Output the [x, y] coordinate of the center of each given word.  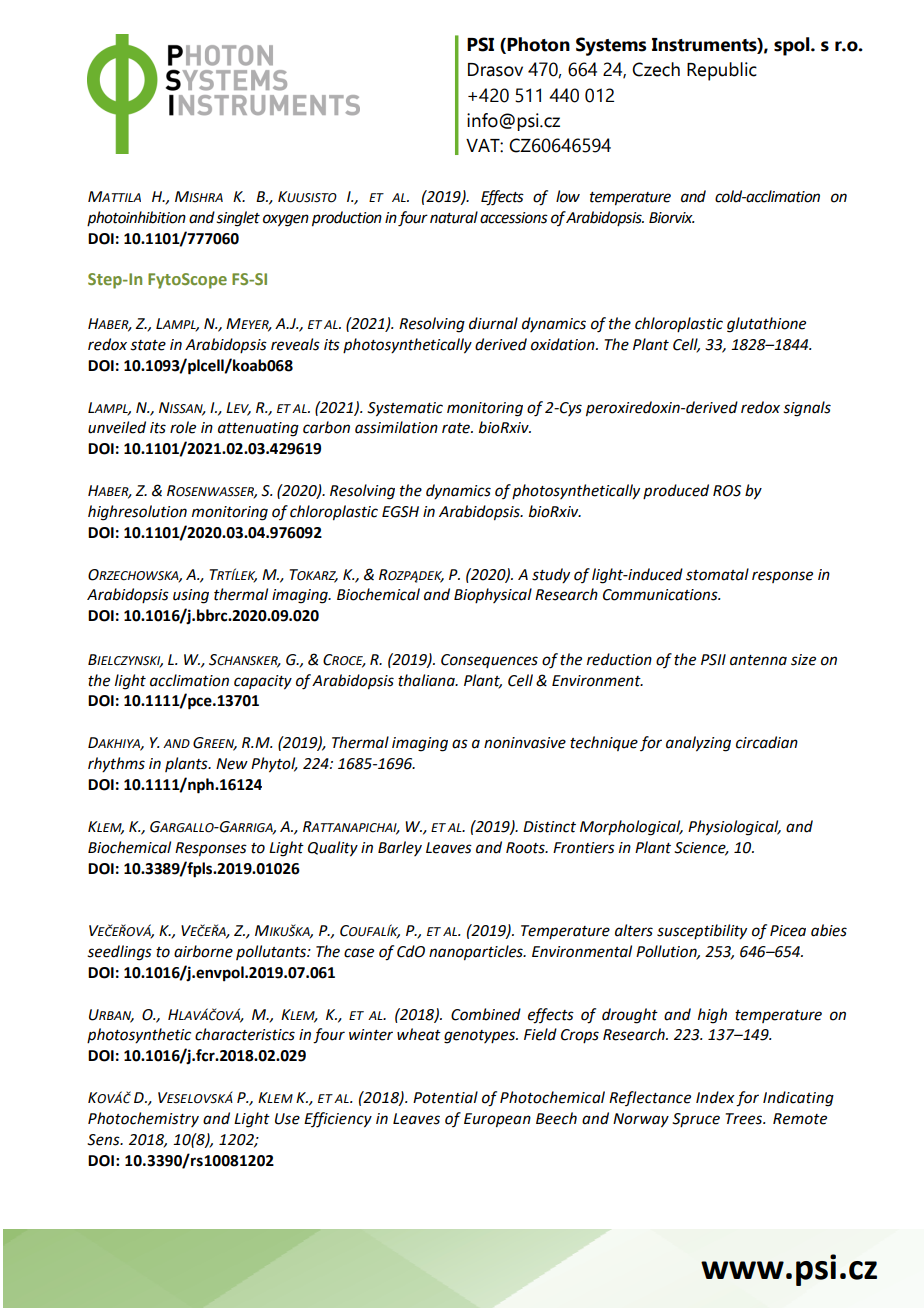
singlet [238, 219]
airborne [203, 951]
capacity [263, 682]
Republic [722, 71]
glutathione [766, 325]
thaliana [427, 680]
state [148, 345]
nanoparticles [477, 953]
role [183, 427]
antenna [758, 660]
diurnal [493, 323]
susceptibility [702, 932]
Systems [611, 46]
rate [457, 428]
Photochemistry [143, 1119]
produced [676, 491]
